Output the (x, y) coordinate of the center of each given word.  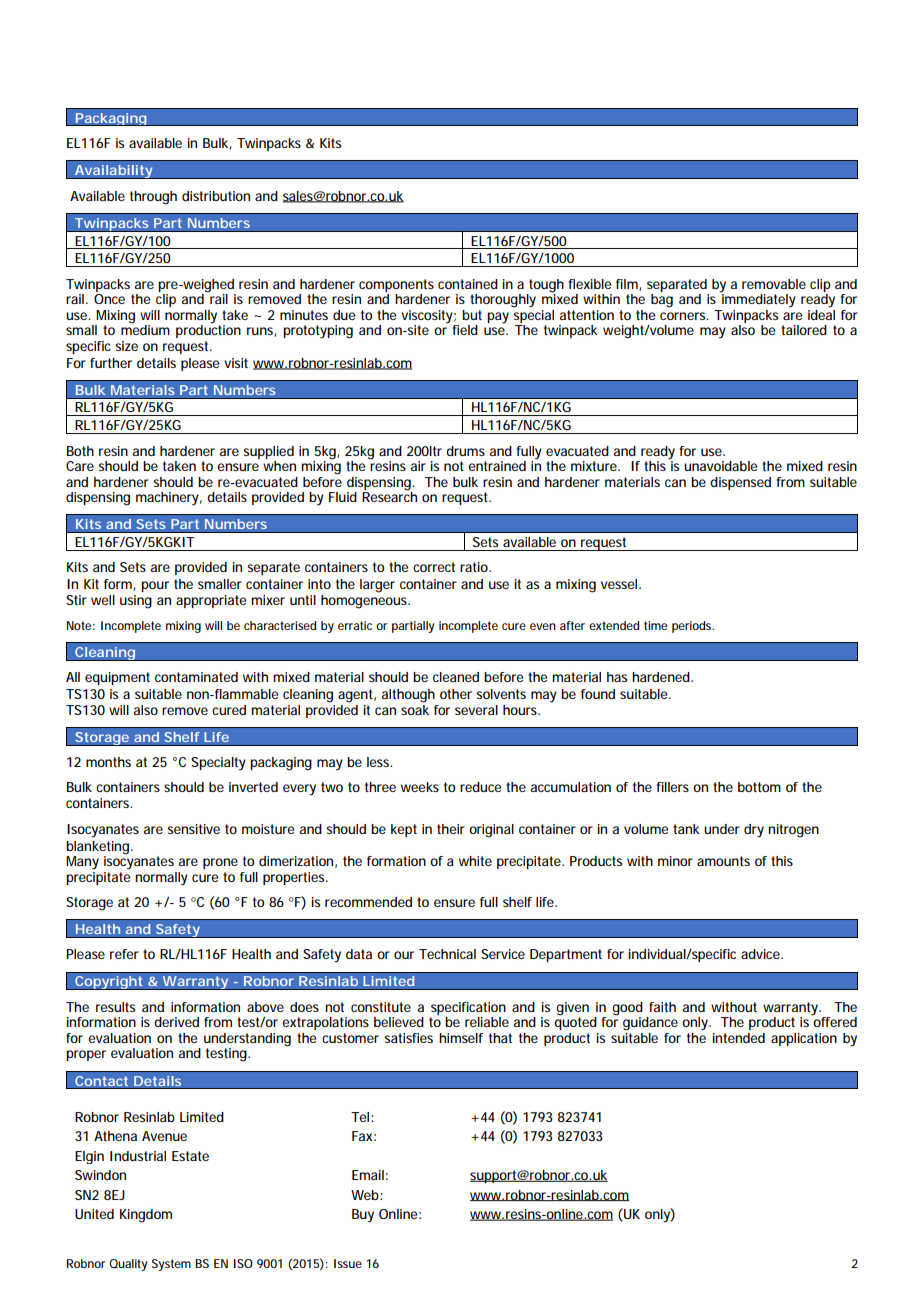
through (153, 198)
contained (468, 284)
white (475, 861)
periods (693, 627)
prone (220, 863)
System (171, 1265)
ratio (475, 567)
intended (739, 1038)
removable (774, 284)
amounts (723, 861)
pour (155, 586)
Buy (363, 1216)
